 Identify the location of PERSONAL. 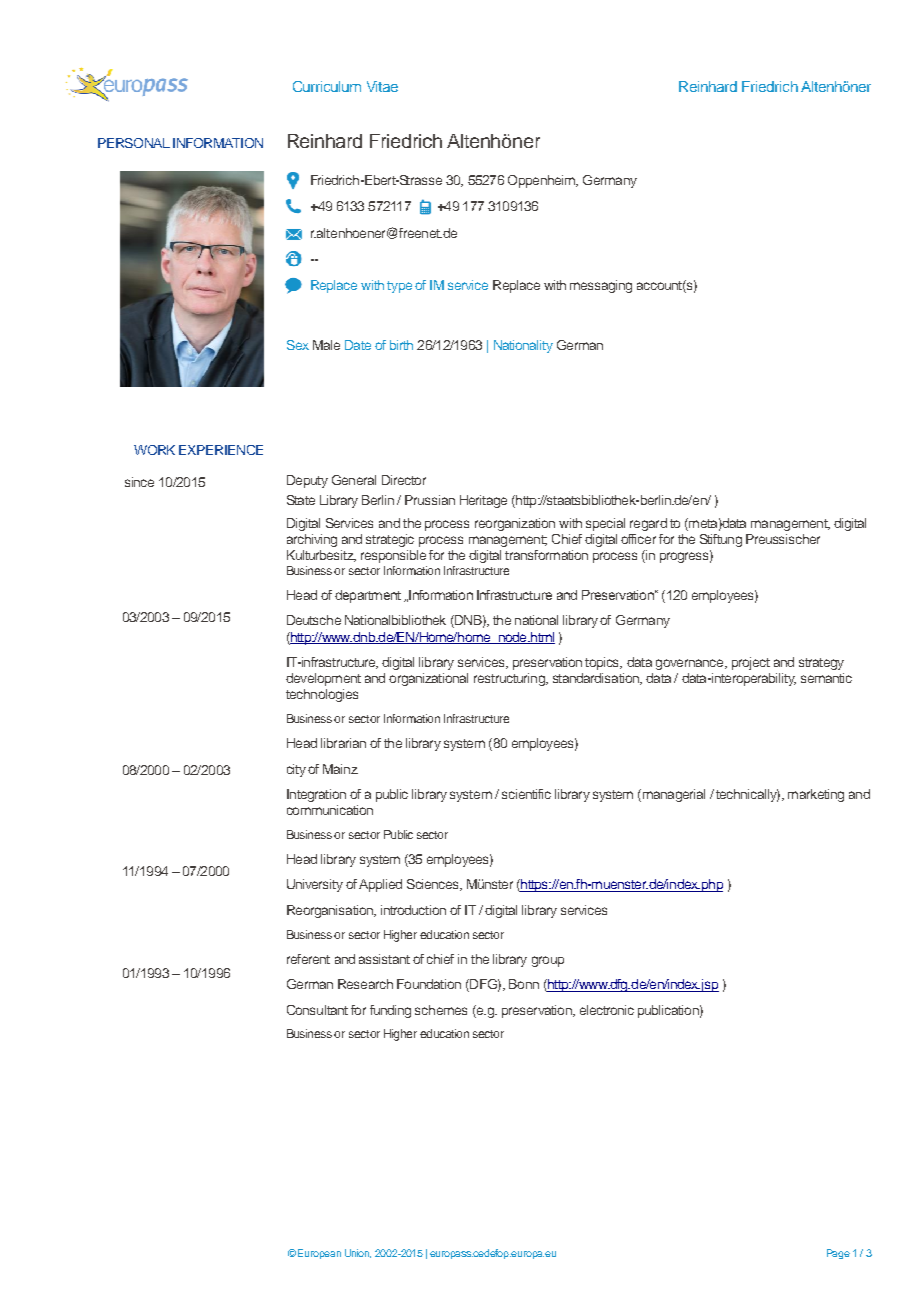
(134, 143).
